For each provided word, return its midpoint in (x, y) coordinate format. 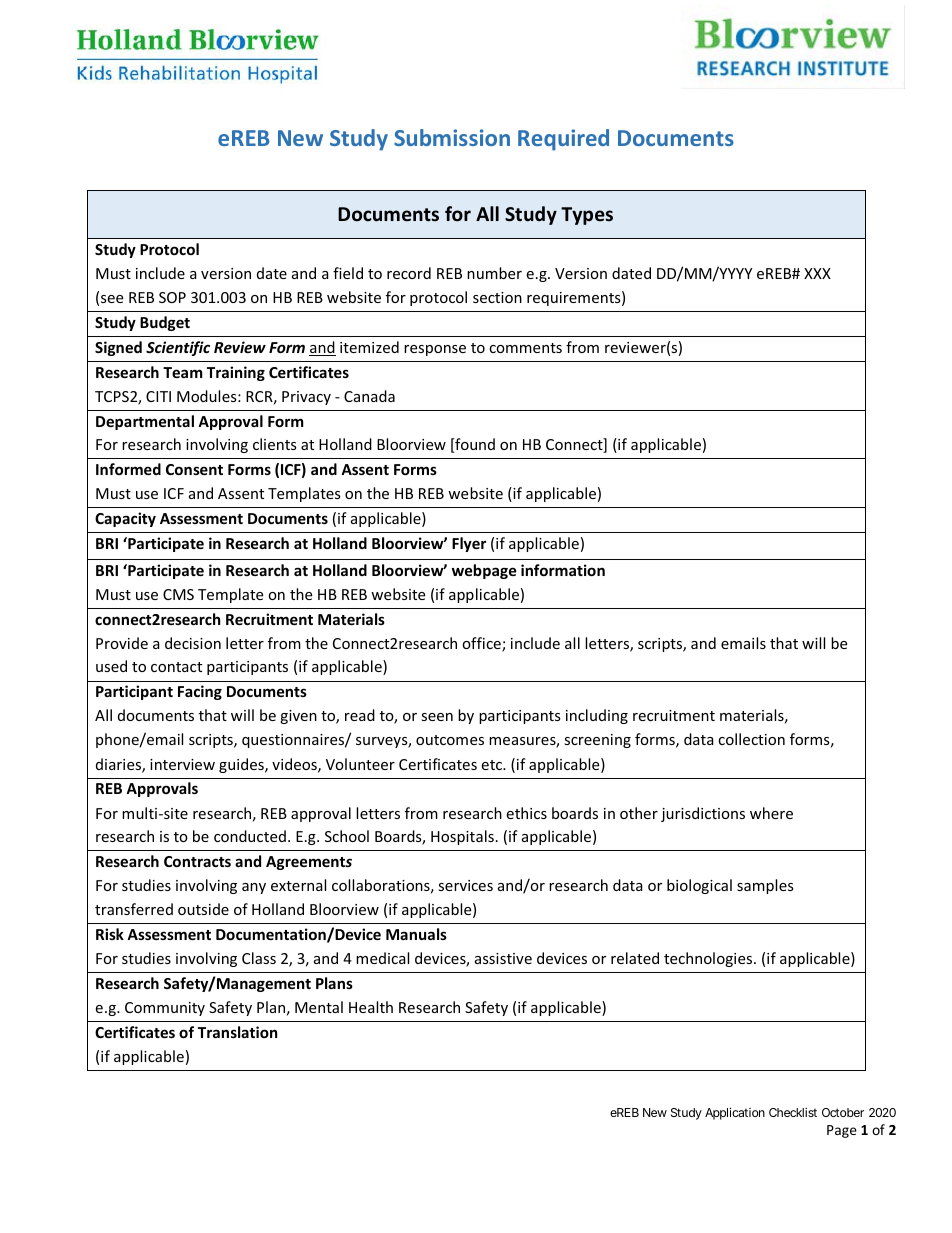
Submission (452, 137)
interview (182, 764)
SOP (172, 297)
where (771, 813)
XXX (817, 273)
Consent (194, 469)
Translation (238, 1032)
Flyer (469, 544)
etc (493, 765)
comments (525, 348)
